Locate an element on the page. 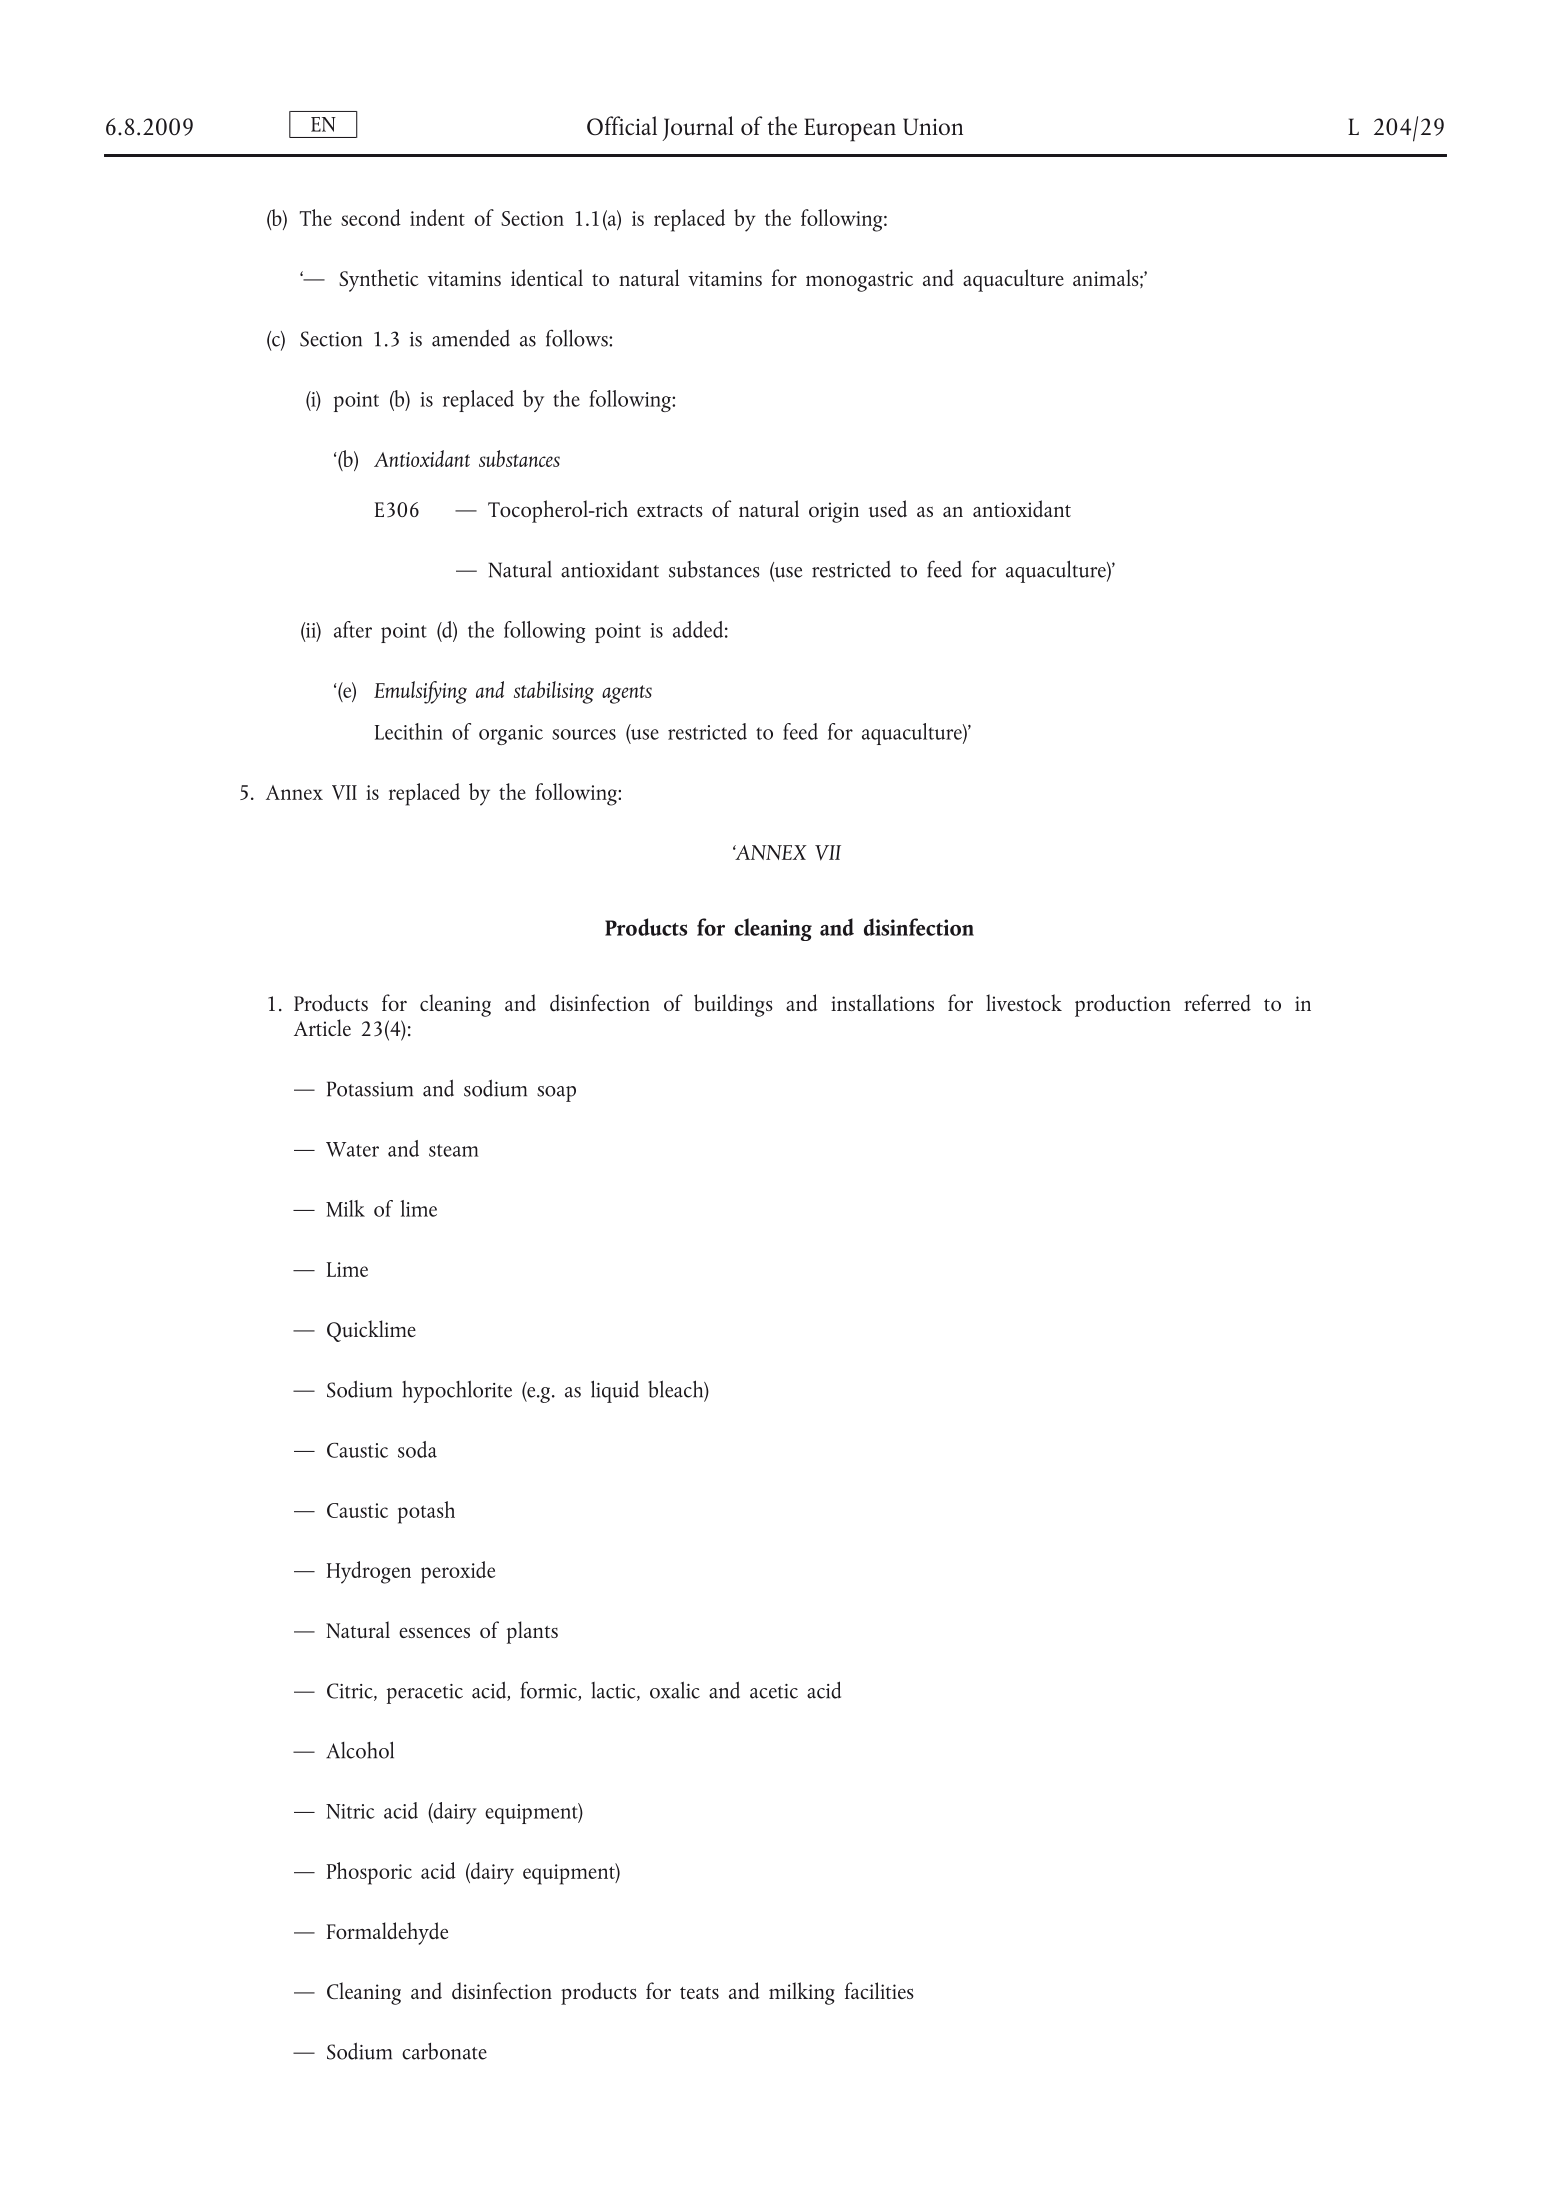 Image resolution: width=1561 pixels, height=2208 pixels. teats is located at coordinates (699, 1993).
